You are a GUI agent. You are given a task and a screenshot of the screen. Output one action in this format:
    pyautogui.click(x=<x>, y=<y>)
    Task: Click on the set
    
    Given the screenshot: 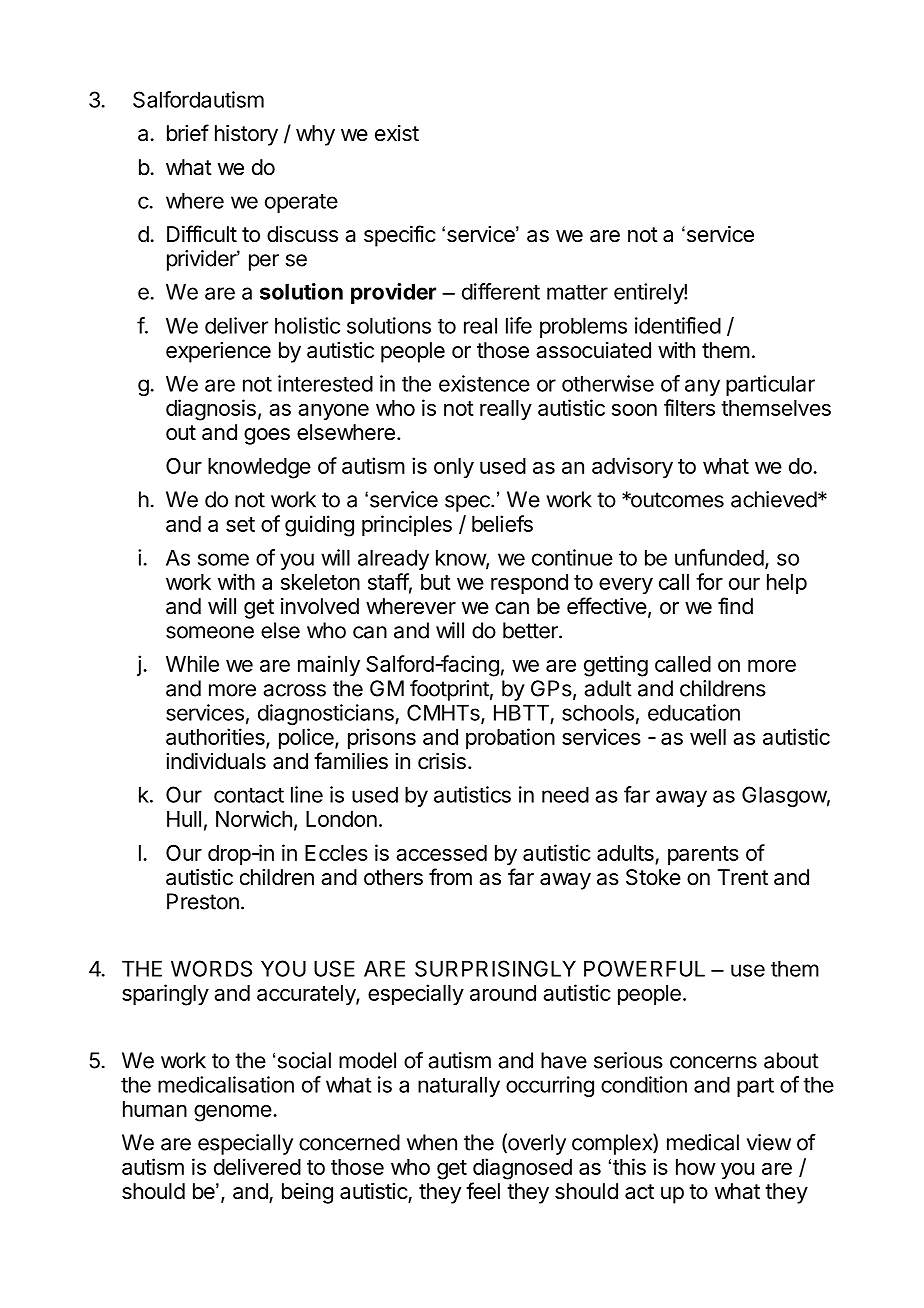 What is the action you would take?
    pyautogui.click(x=240, y=524)
